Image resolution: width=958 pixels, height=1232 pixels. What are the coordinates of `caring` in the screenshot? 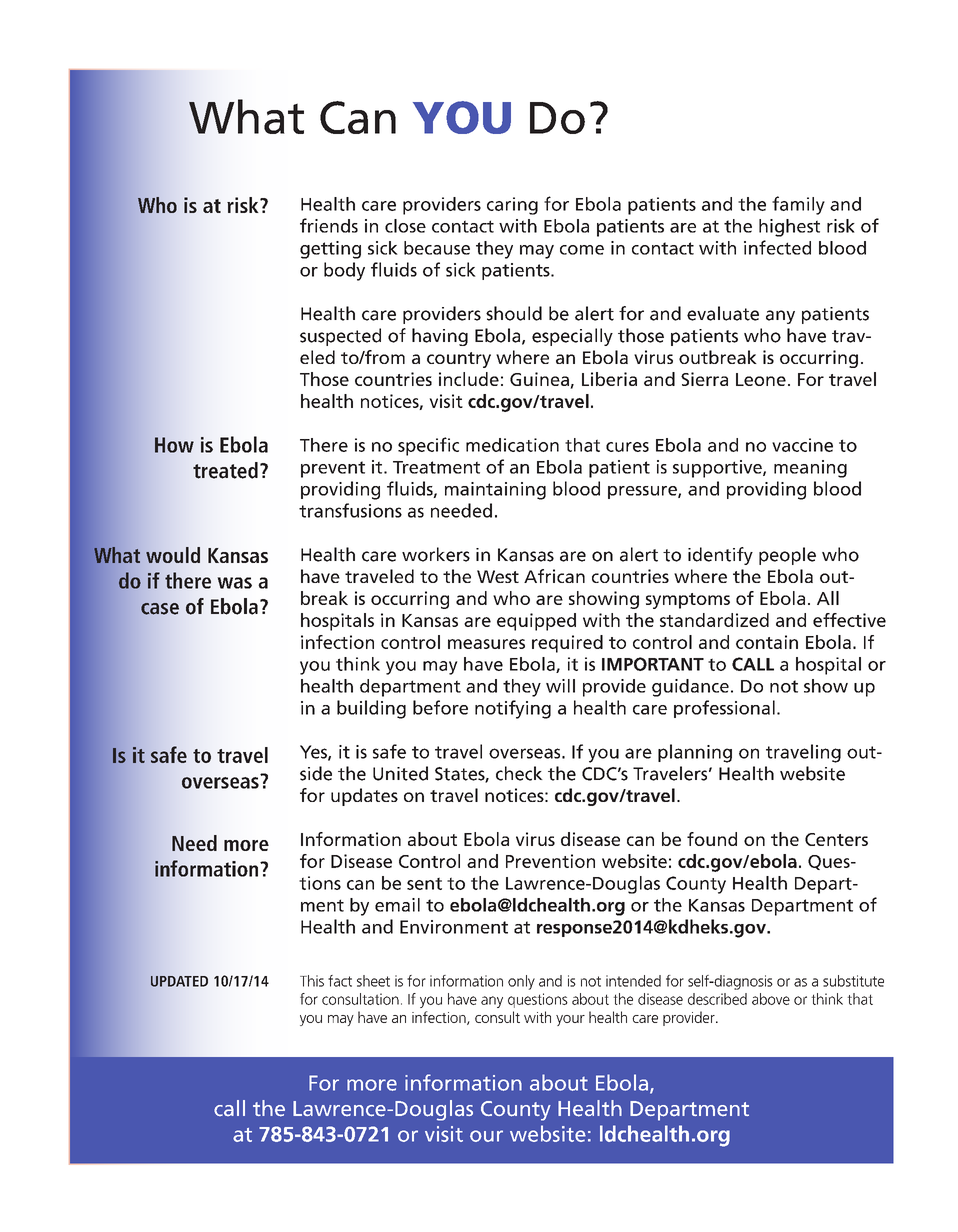 It's located at (512, 206).
